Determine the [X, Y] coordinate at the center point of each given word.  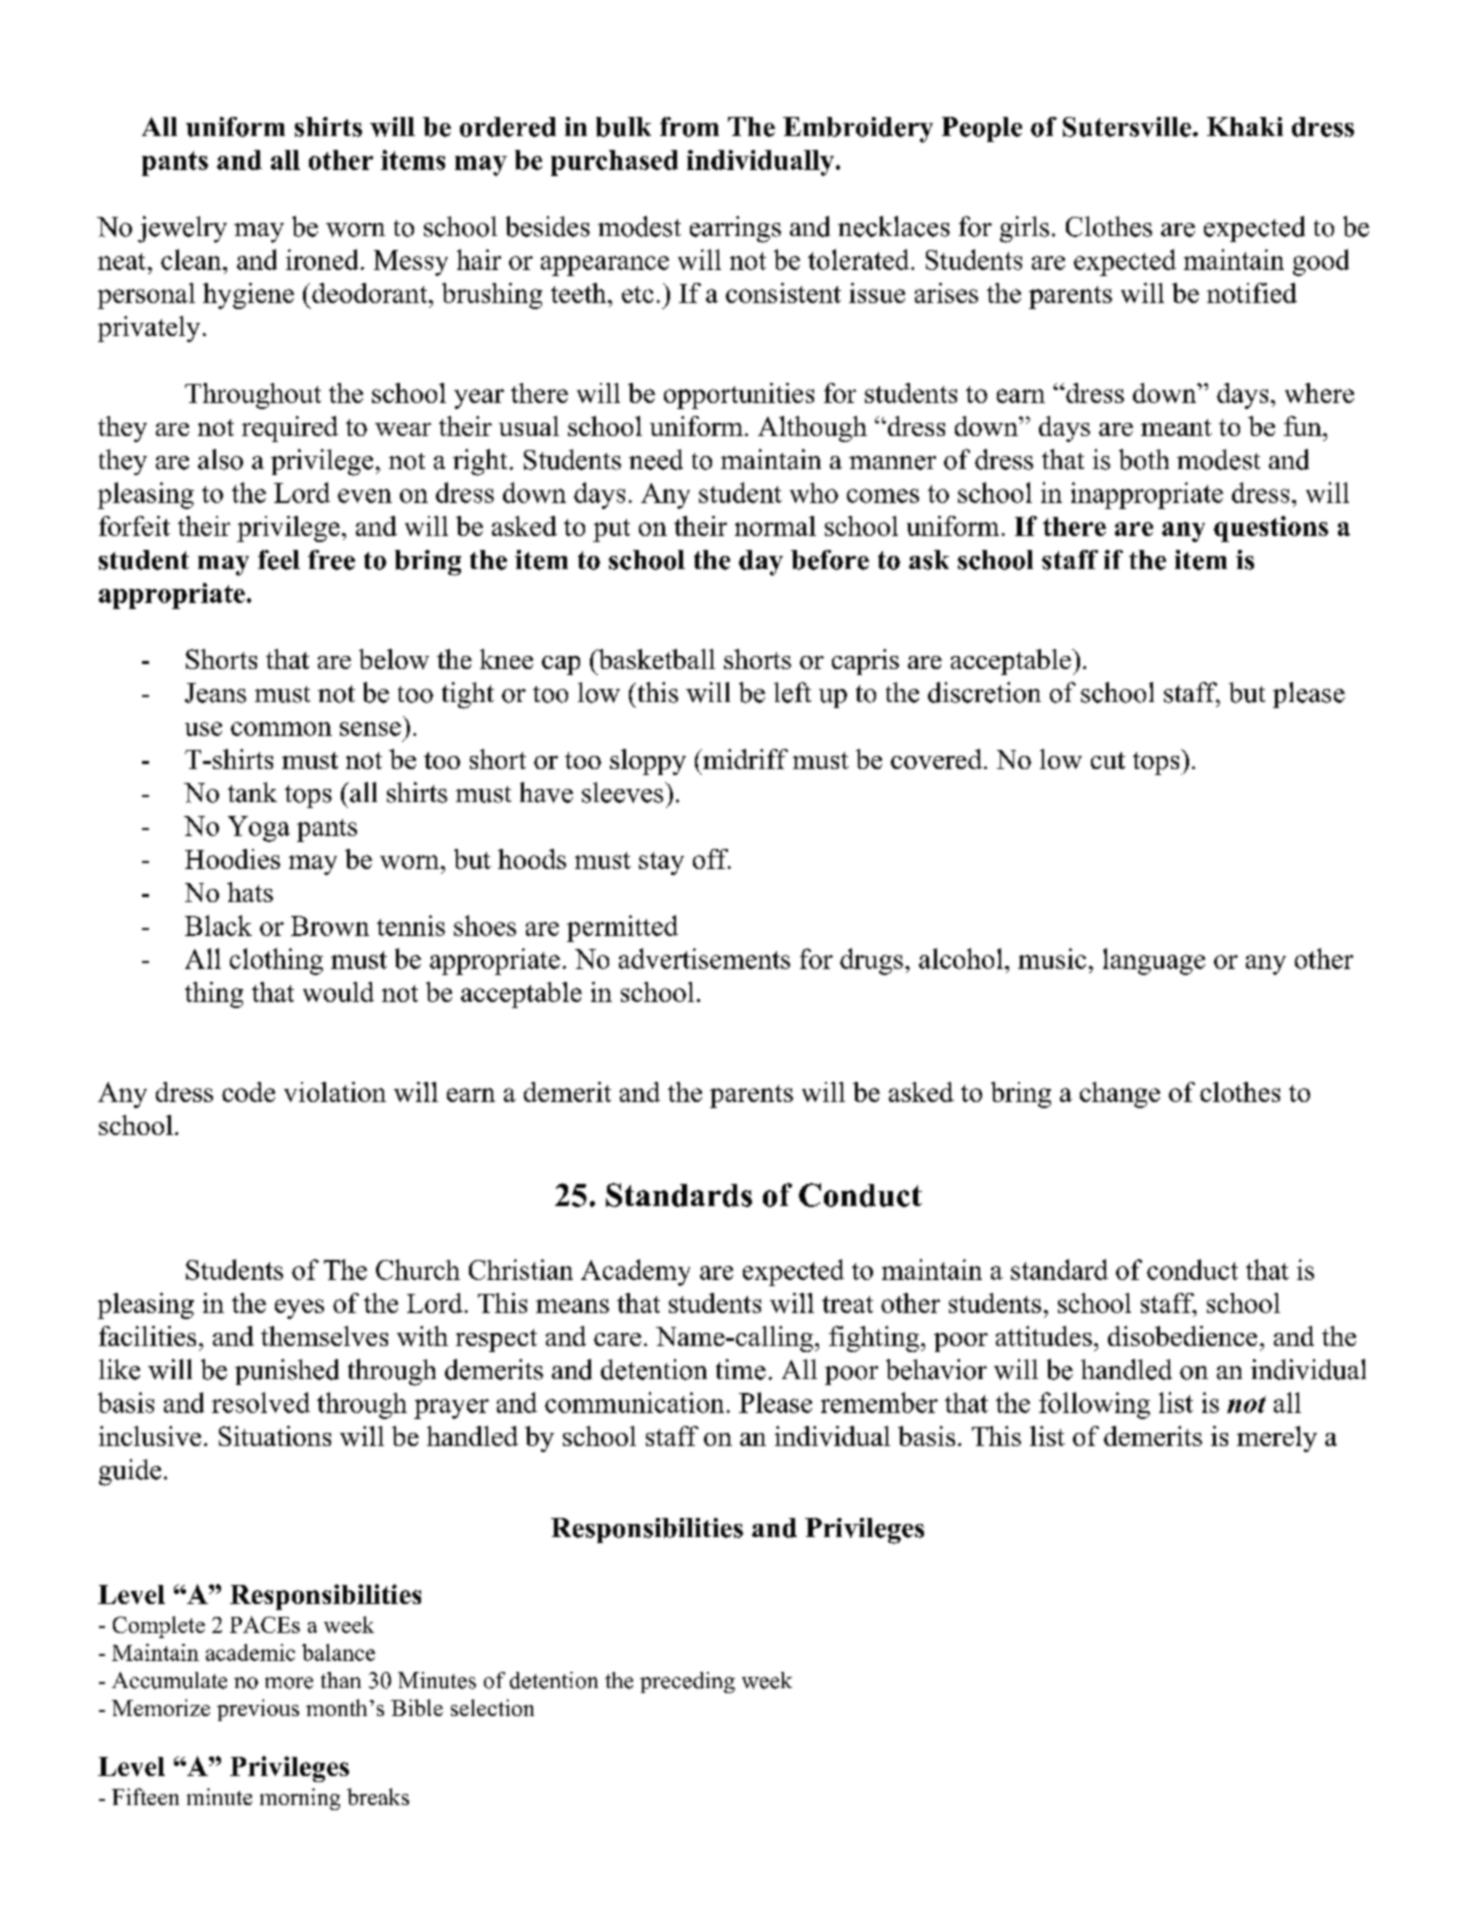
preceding [687, 1682]
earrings [735, 229]
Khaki [1245, 126]
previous [258, 1710]
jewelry [182, 229]
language [1154, 961]
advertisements [704, 958]
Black [218, 925]
